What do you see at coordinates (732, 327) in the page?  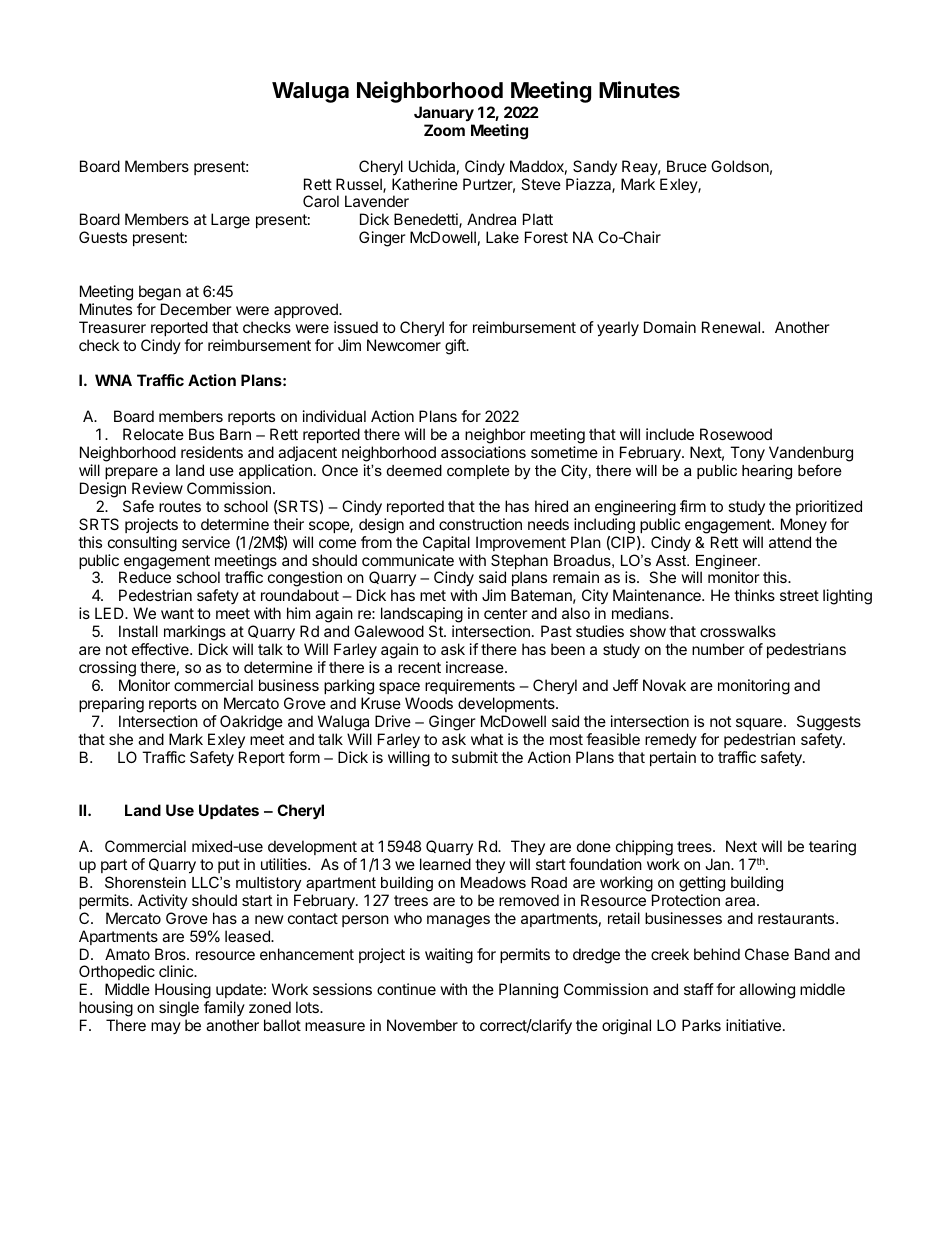 I see `Renewal` at bounding box center [732, 327].
